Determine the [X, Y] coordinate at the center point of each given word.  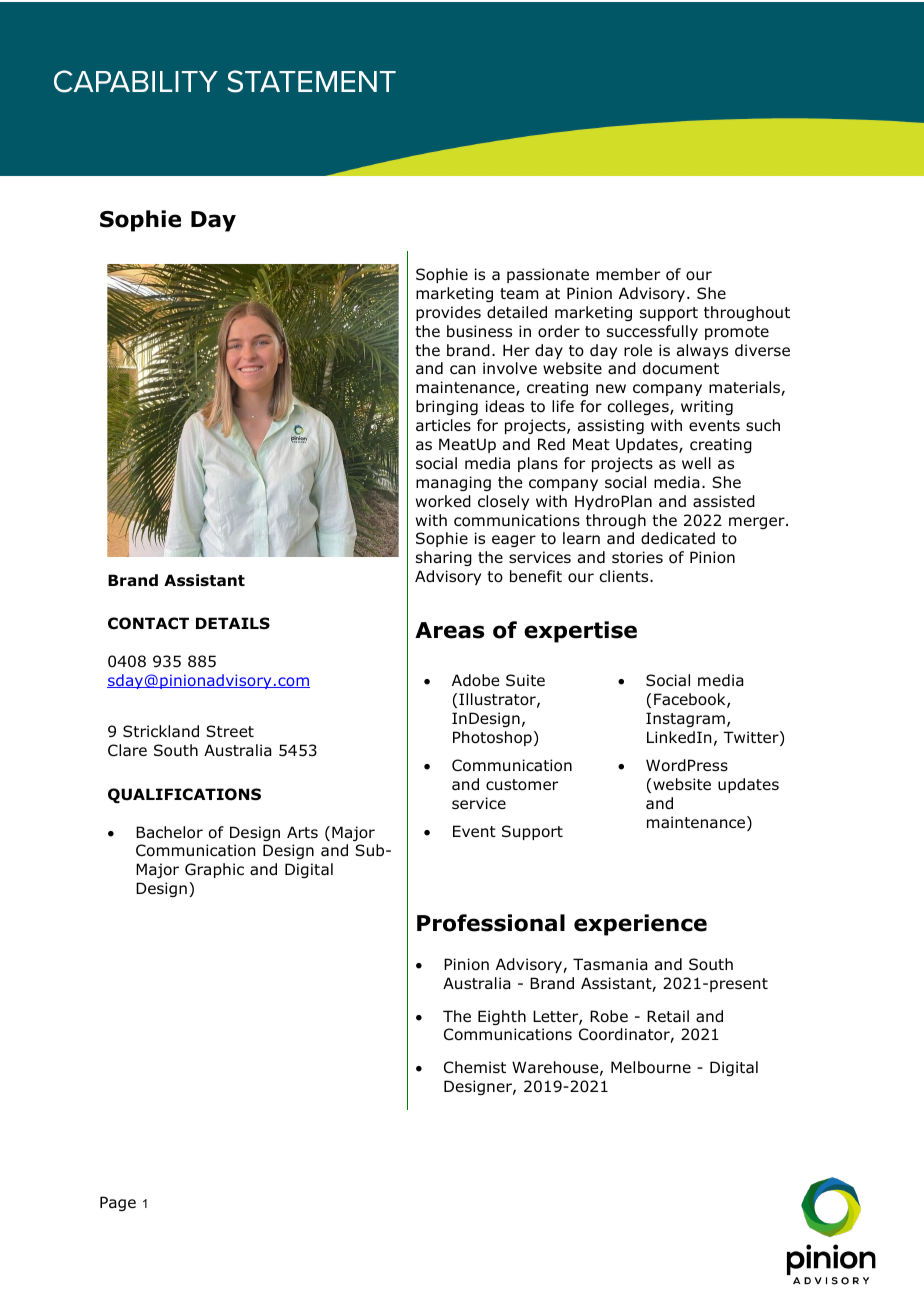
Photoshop [492, 738]
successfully [652, 332]
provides [448, 313]
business [479, 331]
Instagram [685, 719]
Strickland [161, 731]
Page [118, 1203]
